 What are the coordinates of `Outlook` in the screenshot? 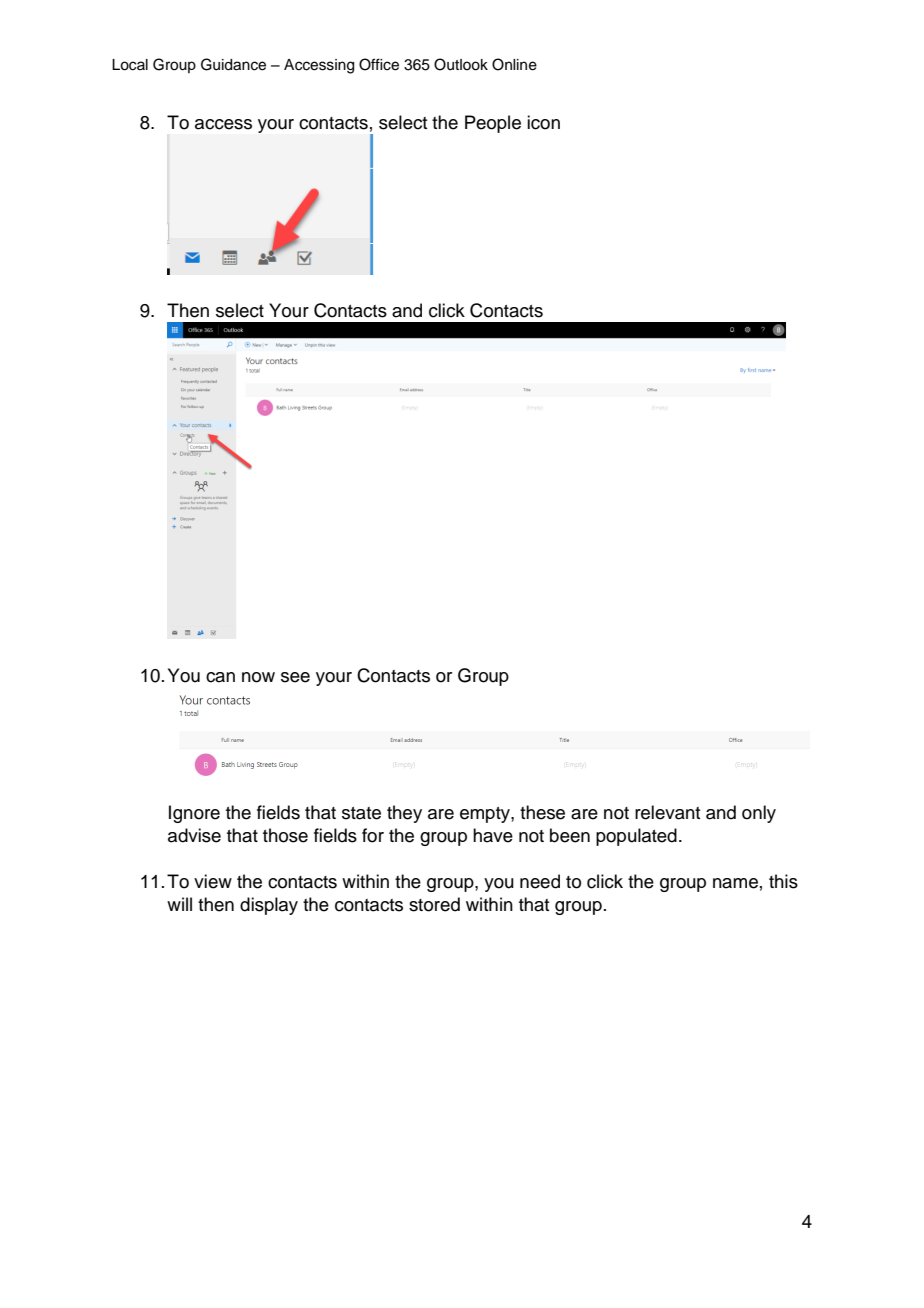 It's located at (461, 64).
